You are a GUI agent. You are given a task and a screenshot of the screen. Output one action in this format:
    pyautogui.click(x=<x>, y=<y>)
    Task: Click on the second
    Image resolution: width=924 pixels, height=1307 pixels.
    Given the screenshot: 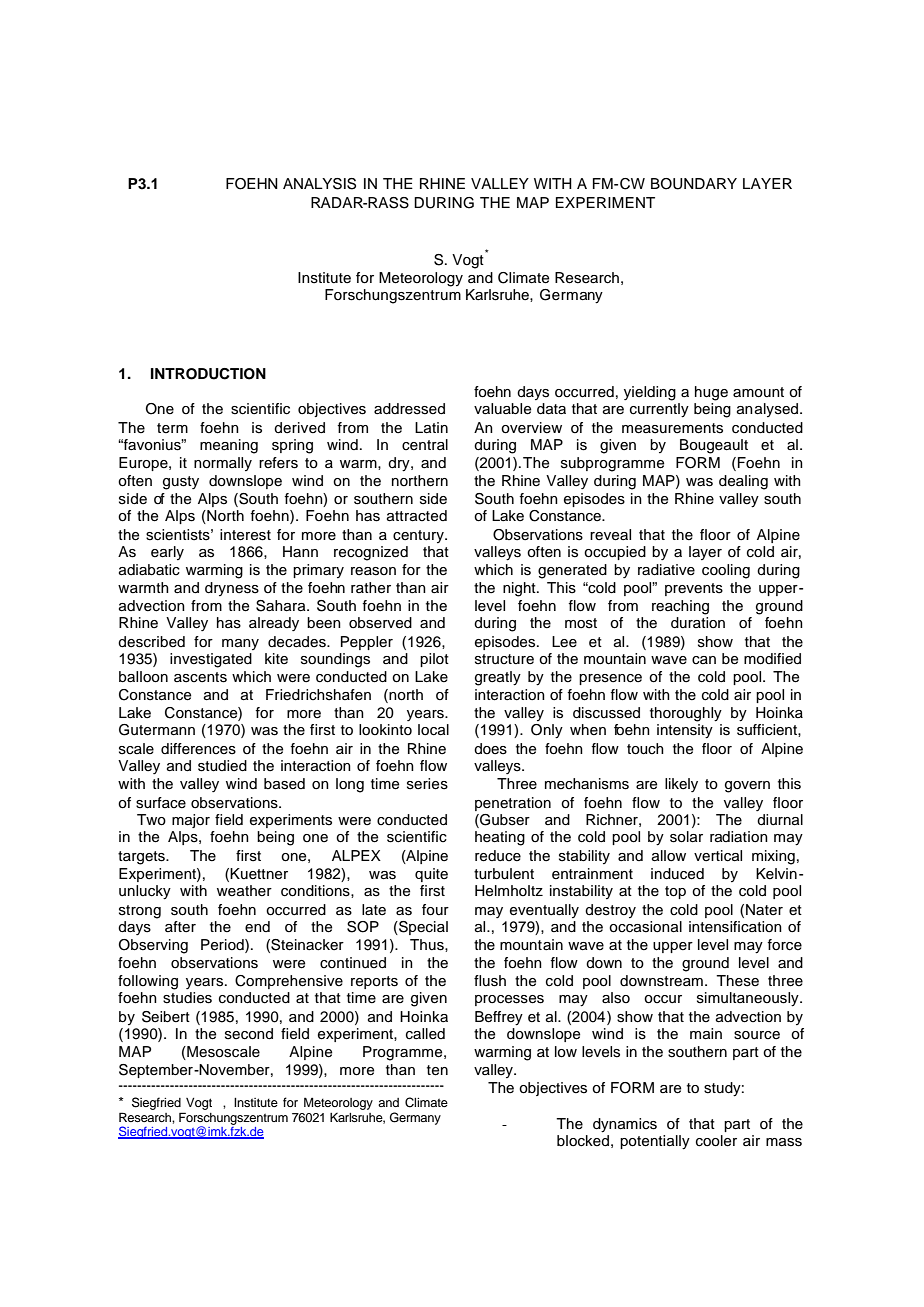 What is the action you would take?
    pyautogui.click(x=249, y=1034)
